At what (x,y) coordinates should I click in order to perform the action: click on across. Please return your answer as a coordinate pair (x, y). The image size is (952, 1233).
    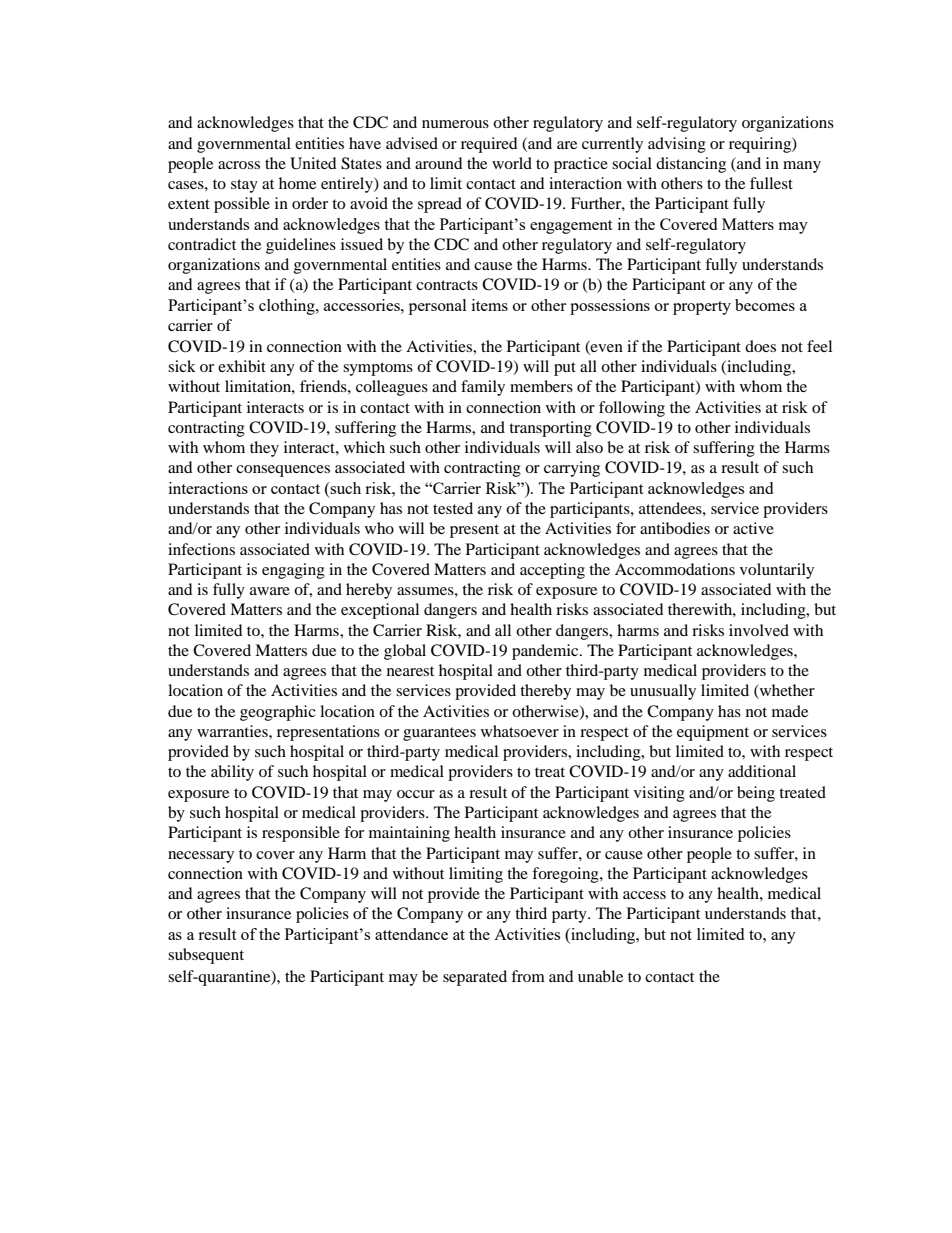
    Looking at the image, I should click on (239, 165).
